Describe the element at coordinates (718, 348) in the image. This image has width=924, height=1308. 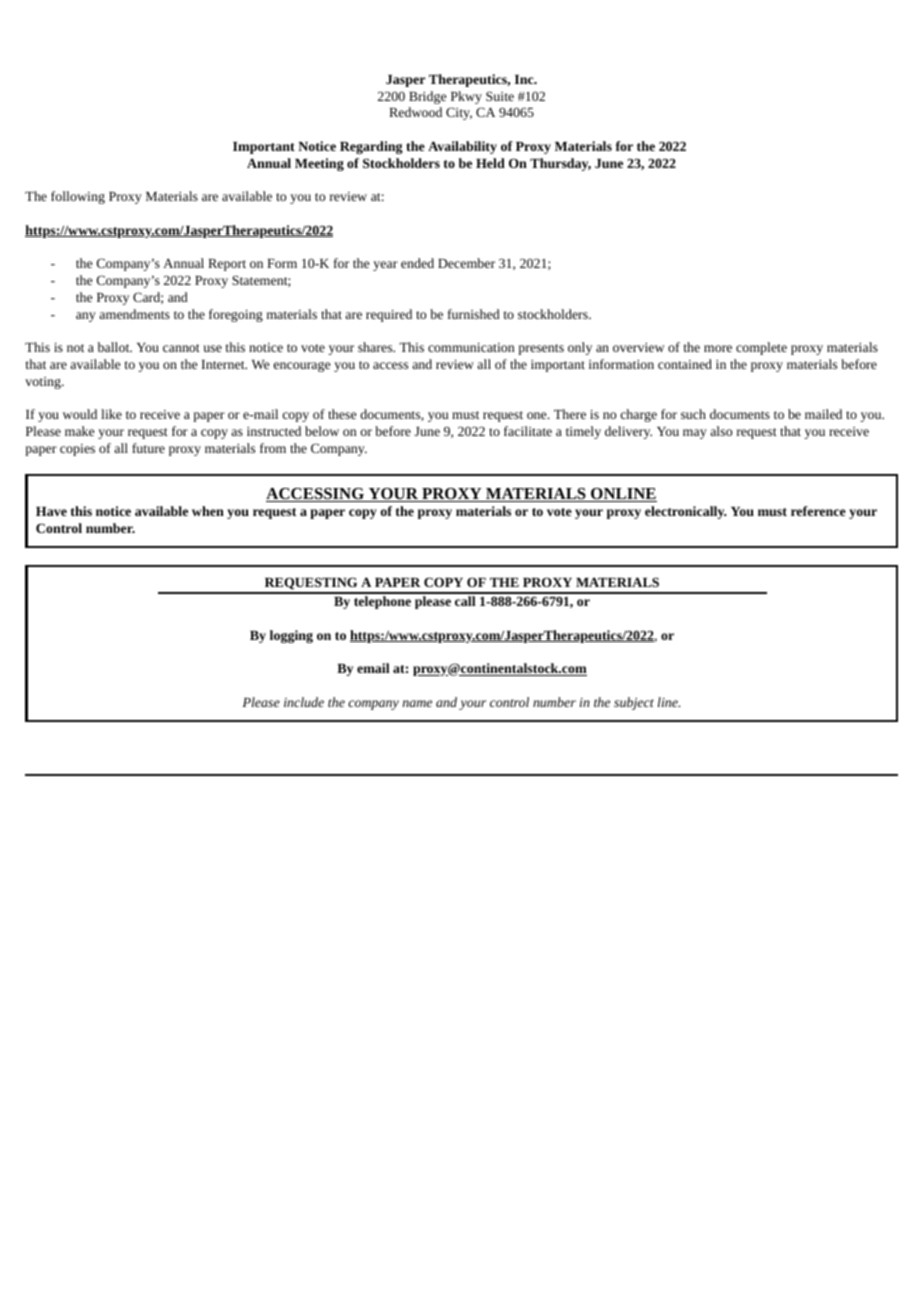
I see `more` at that location.
